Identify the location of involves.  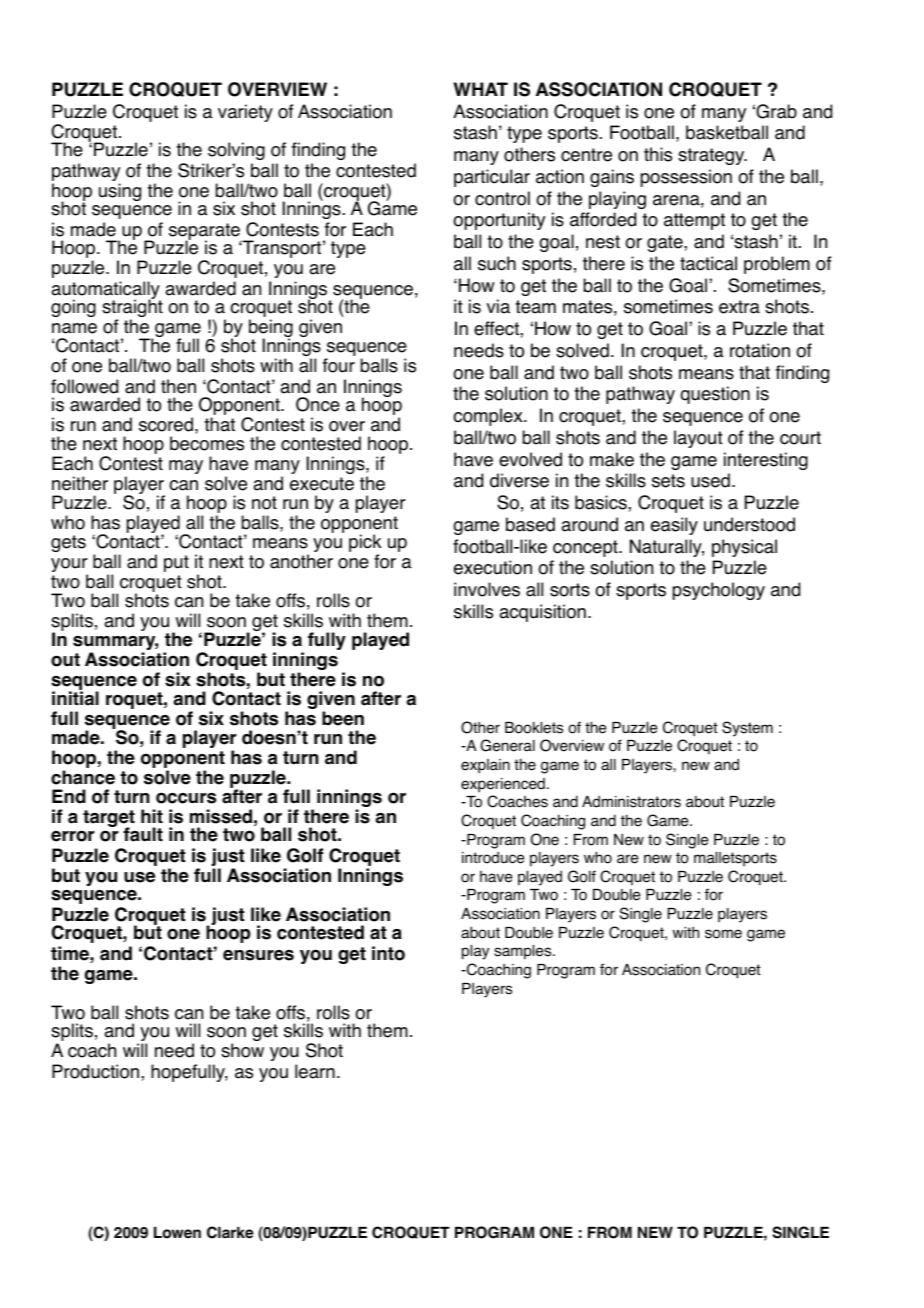
(487, 589).
